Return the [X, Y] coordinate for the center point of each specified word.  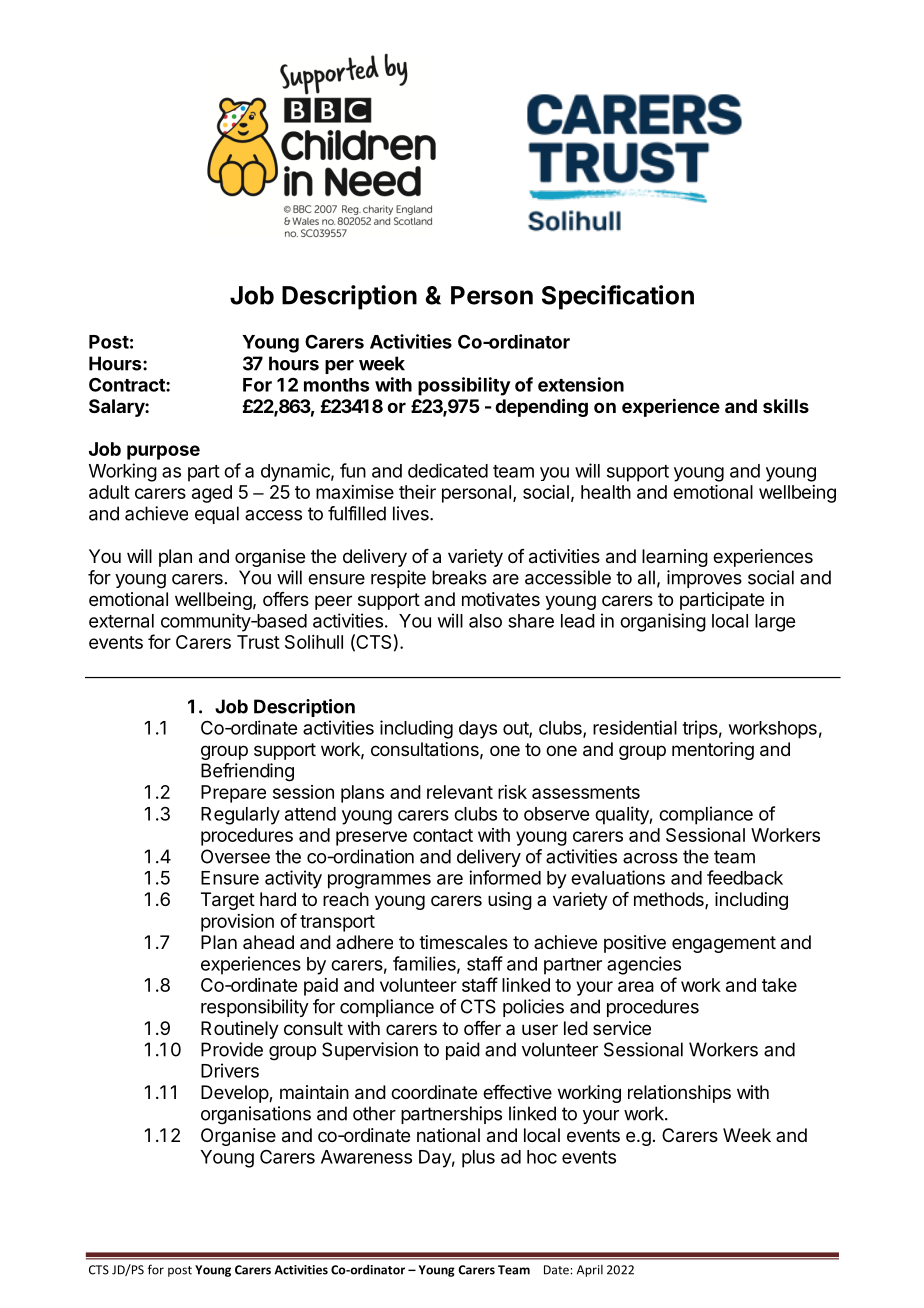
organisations [256, 1115]
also [485, 621]
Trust [258, 642]
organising [663, 622]
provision [237, 923]
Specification [618, 297]
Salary [117, 408]
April [590, 1271]
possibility [464, 386]
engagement [724, 944]
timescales [463, 942]
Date [557, 1270]
